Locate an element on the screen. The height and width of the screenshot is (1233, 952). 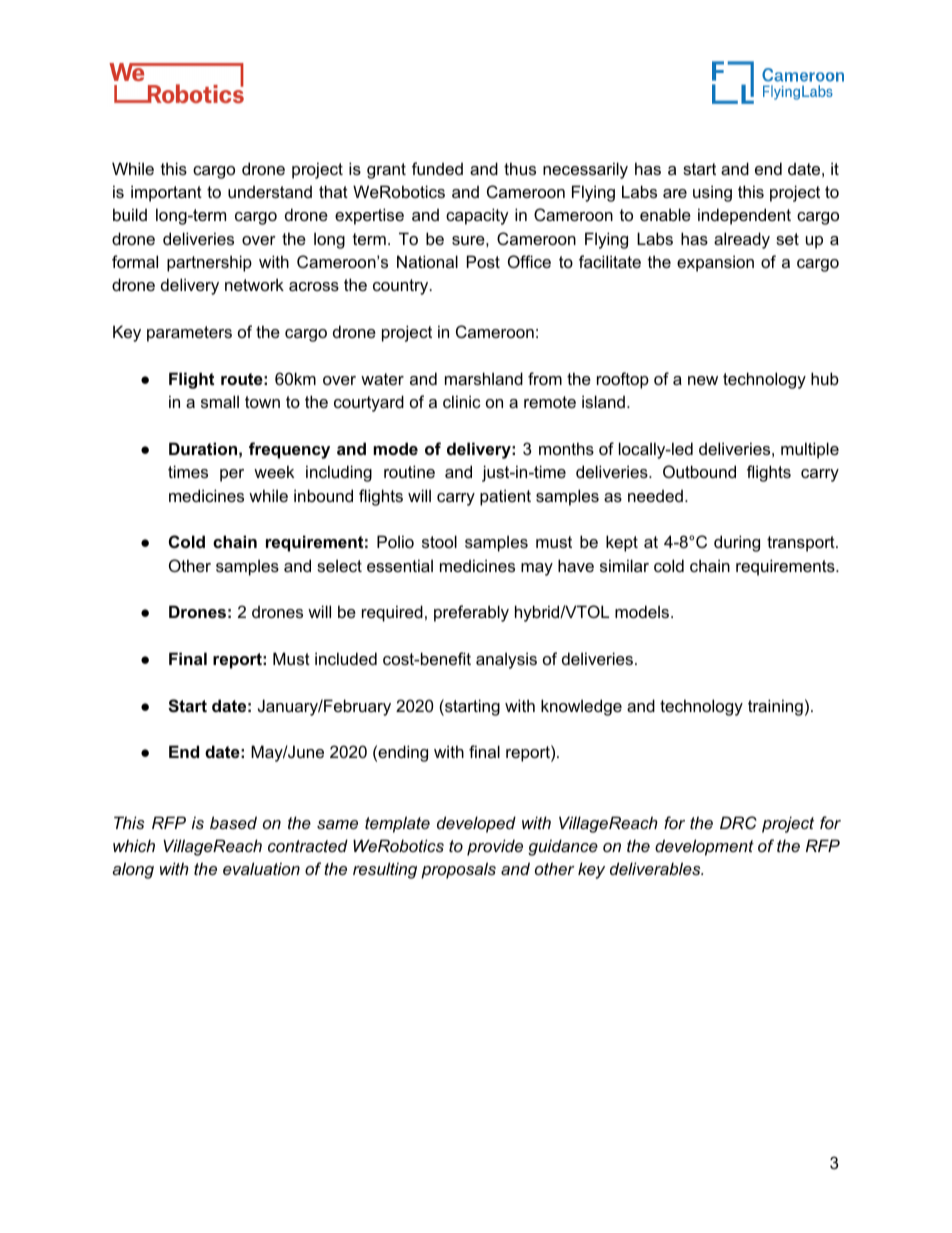
marshland is located at coordinates (484, 378).
